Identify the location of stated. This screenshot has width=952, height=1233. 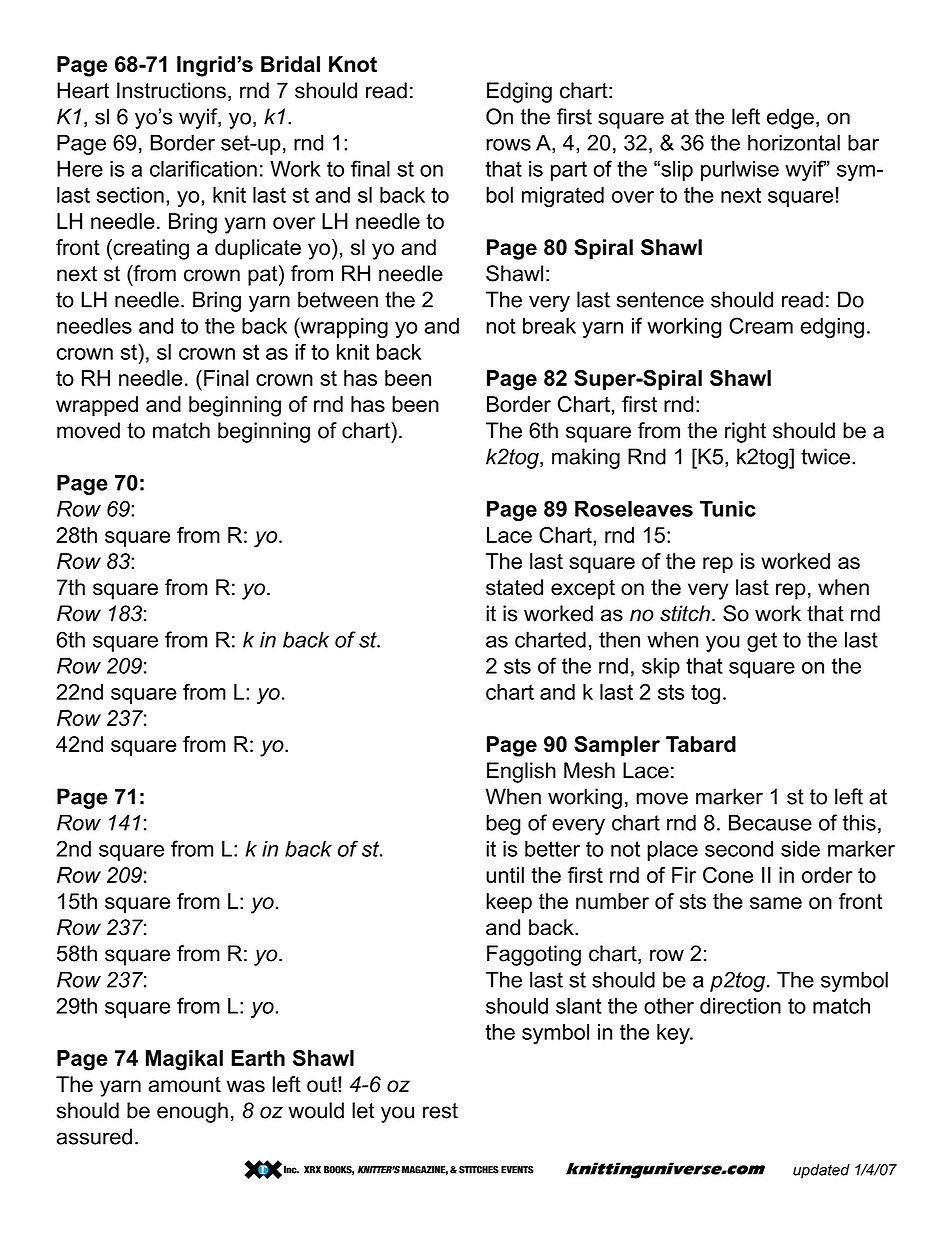
(514, 587).
